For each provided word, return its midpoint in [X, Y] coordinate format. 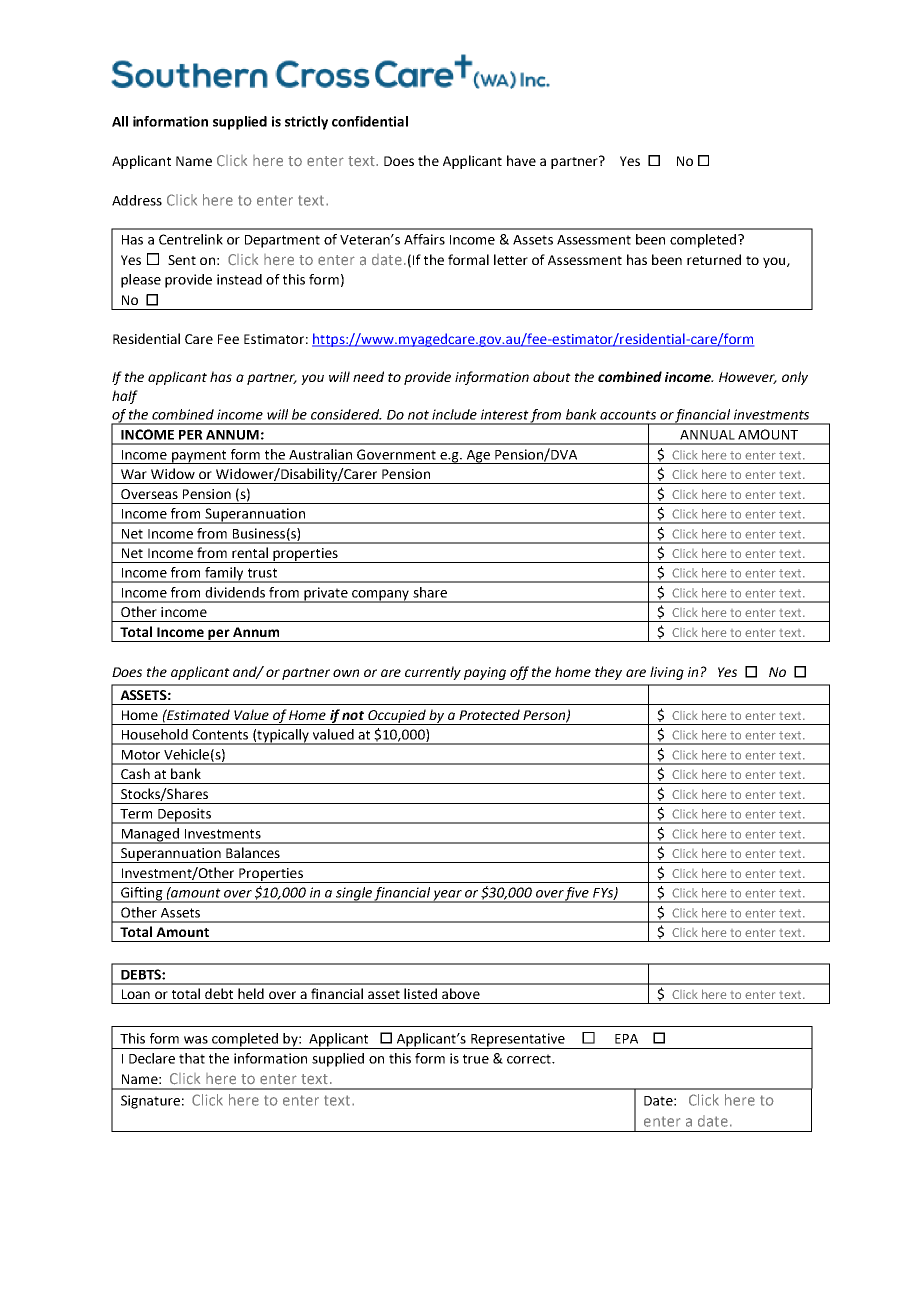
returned [714, 259]
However [748, 378]
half [125, 397]
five [577, 895]
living [667, 673]
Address [137, 200]
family [224, 575]
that [192, 1058]
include [454, 414]
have [521, 160]
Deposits [184, 816]
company [380, 596]
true [476, 1059]
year [447, 896]
